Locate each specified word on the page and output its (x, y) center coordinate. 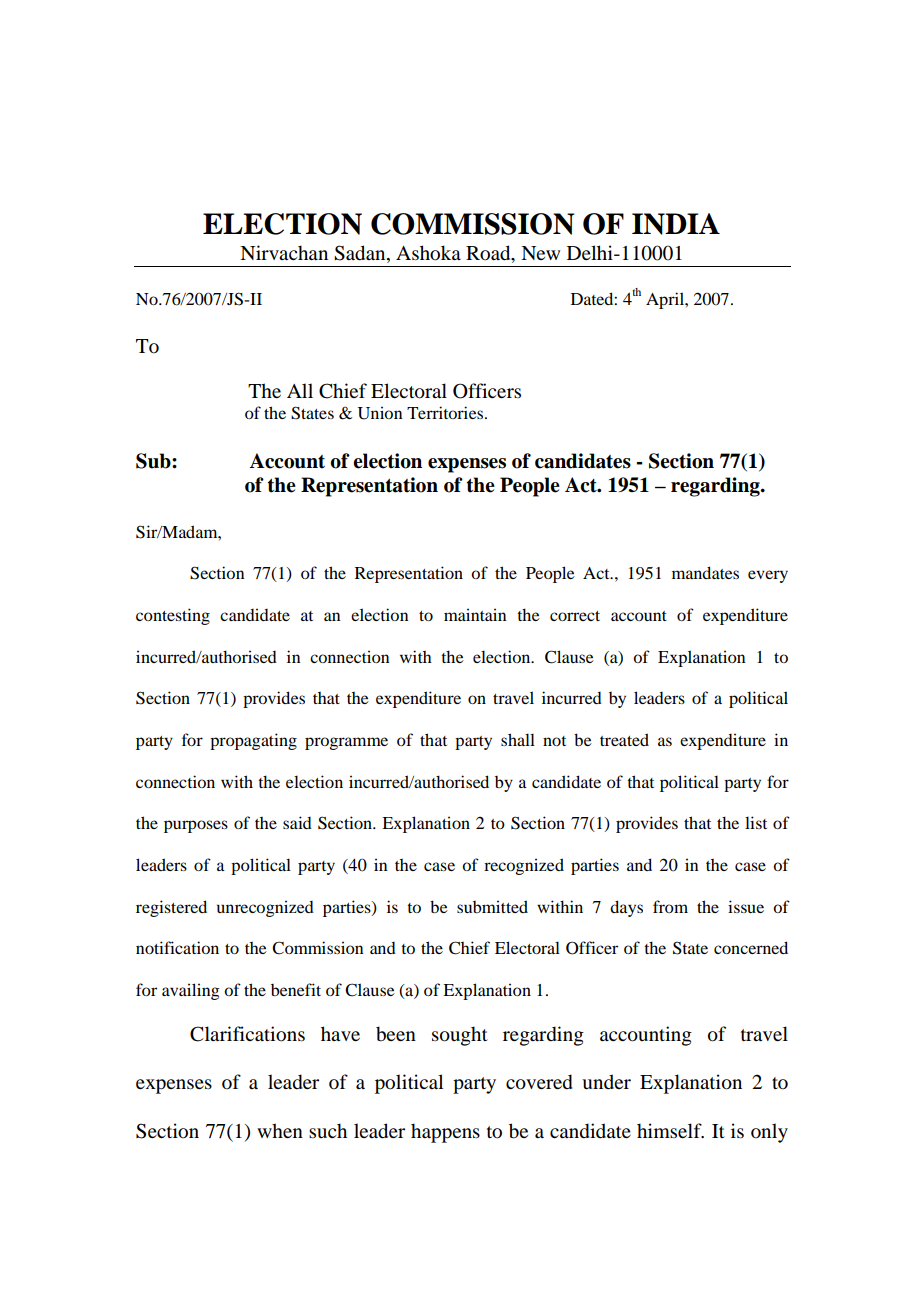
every (768, 576)
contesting (173, 616)
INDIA (676, 224)
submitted (492, 906)
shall (518, 739)
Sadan (361, 254)
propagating (253, 741)
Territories (446, 412)
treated (624, 739)
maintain (475, 614)
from (670, 906)
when (280, 1131)
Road (489, 254)
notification (177, 947)
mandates (705, 572)
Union (380, 413)
